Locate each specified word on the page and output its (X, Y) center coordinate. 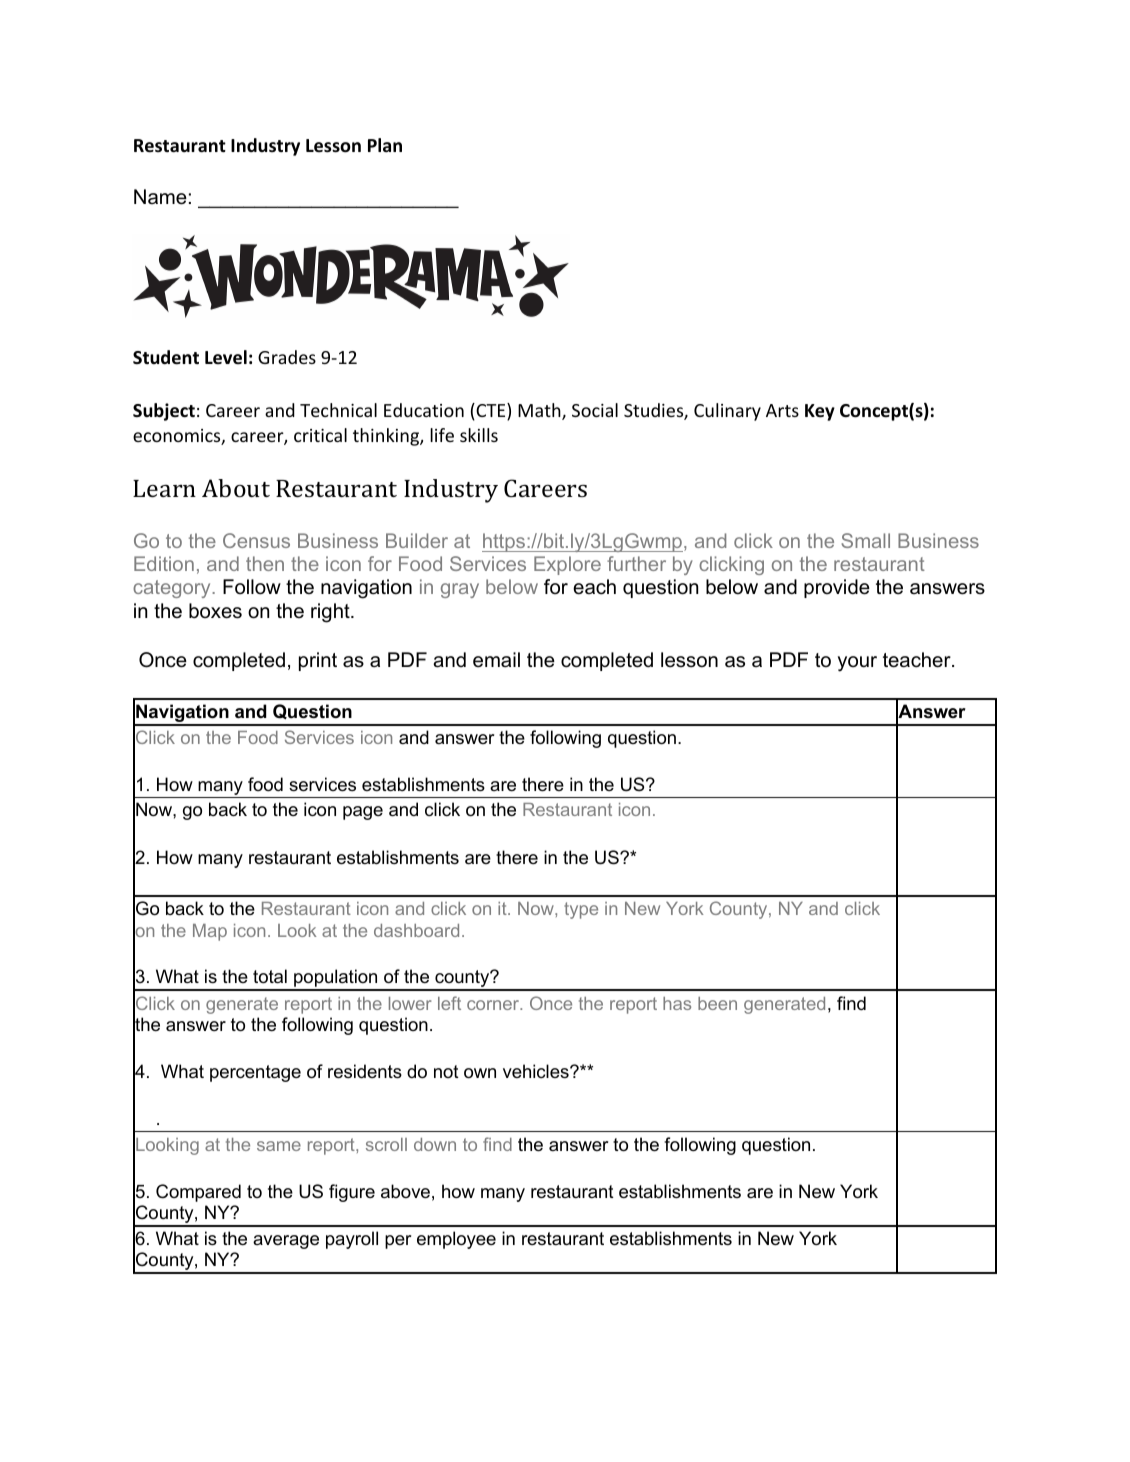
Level (226, 357)
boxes (215, 611)
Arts (782, 410)
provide (837, 588)
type (581, 910)
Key (820, 412)
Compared (198, 1193)
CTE (491, 411)
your (857, 664)
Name (160, 197)
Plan (385, 145)
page (363, 813)
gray (460, 590)
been (717, 1003)
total (270, 976)
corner (494, 1005)
